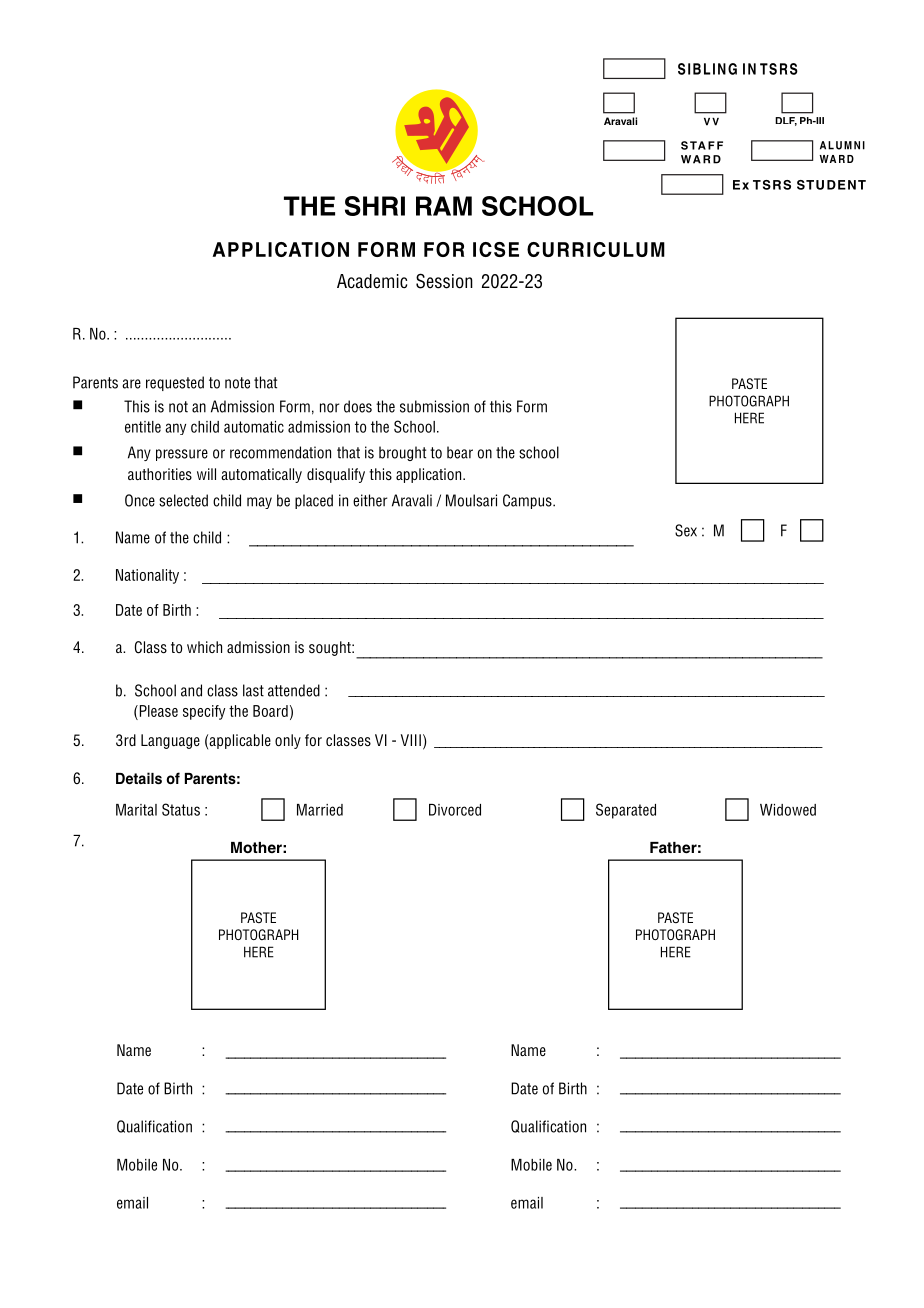 The width and height of the document is (924, 1308). I want to click on RAM, so click(444, 206).
